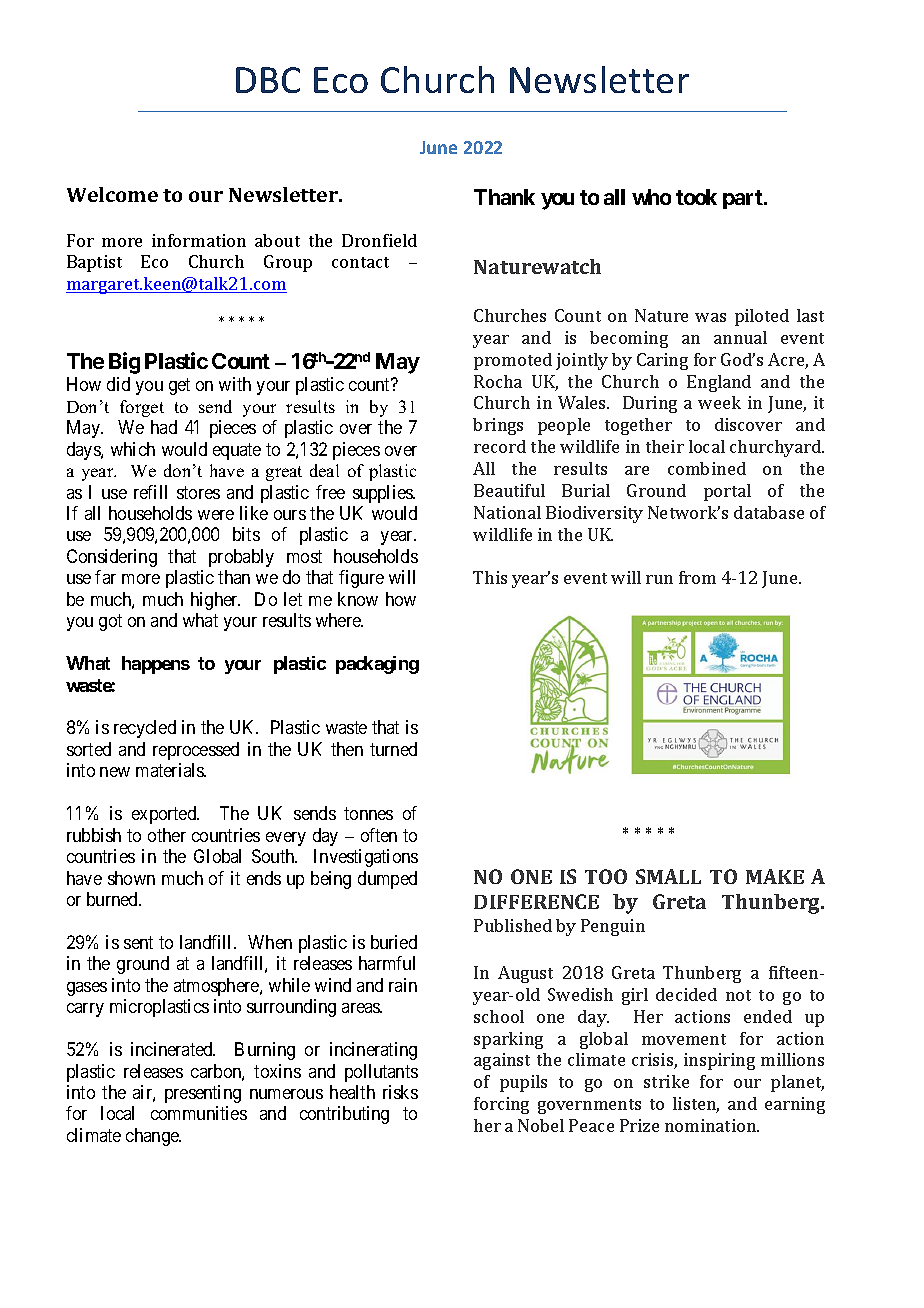 The image size is (924, 1308). What do you see at coordinates (711, 1125) in the document?
I see `nomination` at bounding box center [711, 1125].
